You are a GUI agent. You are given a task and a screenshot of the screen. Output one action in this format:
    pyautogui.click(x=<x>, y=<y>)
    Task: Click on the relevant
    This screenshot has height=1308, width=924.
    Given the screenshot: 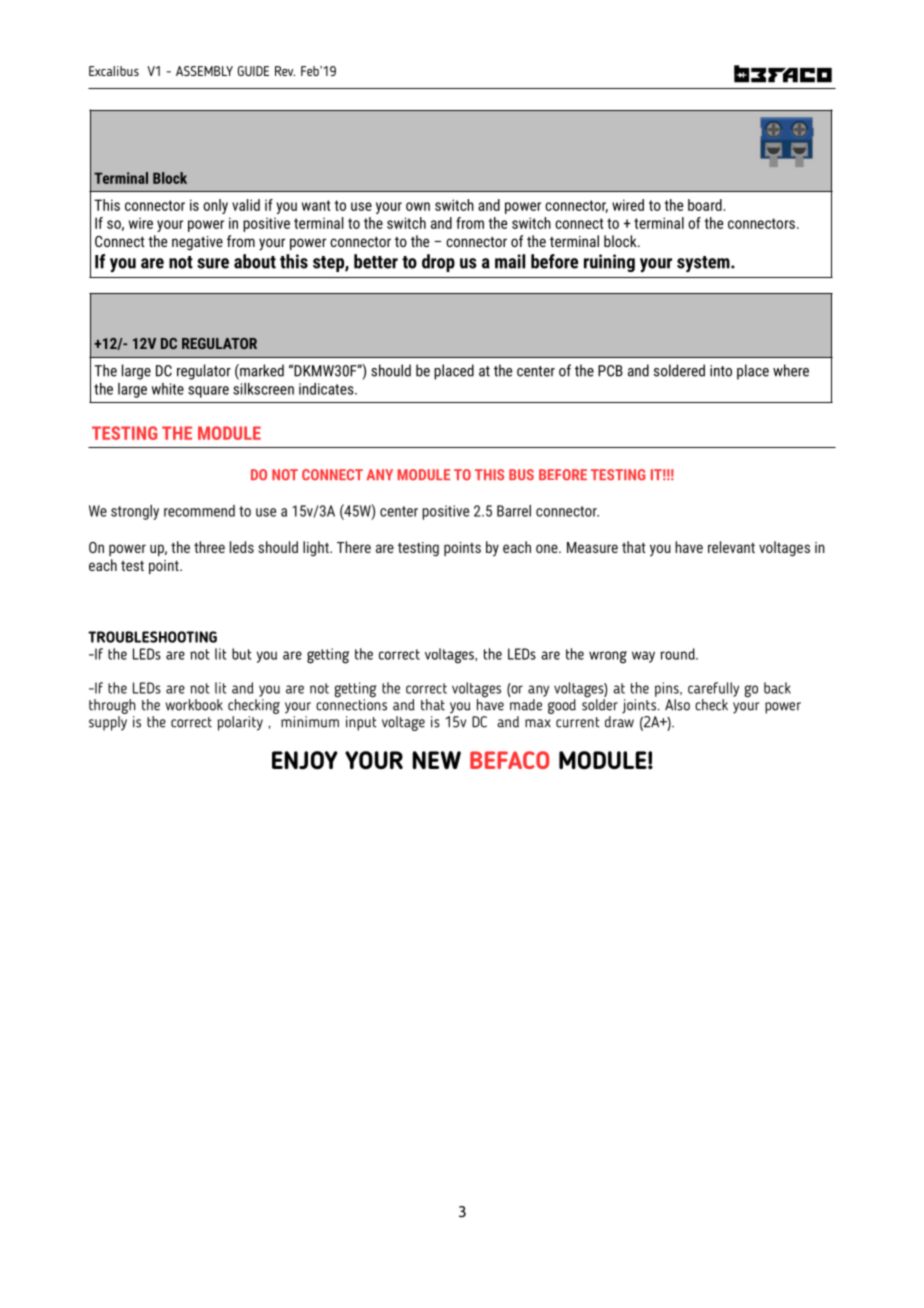 What is the action you would take?
    pyautogui.click(x=731, y=547)
